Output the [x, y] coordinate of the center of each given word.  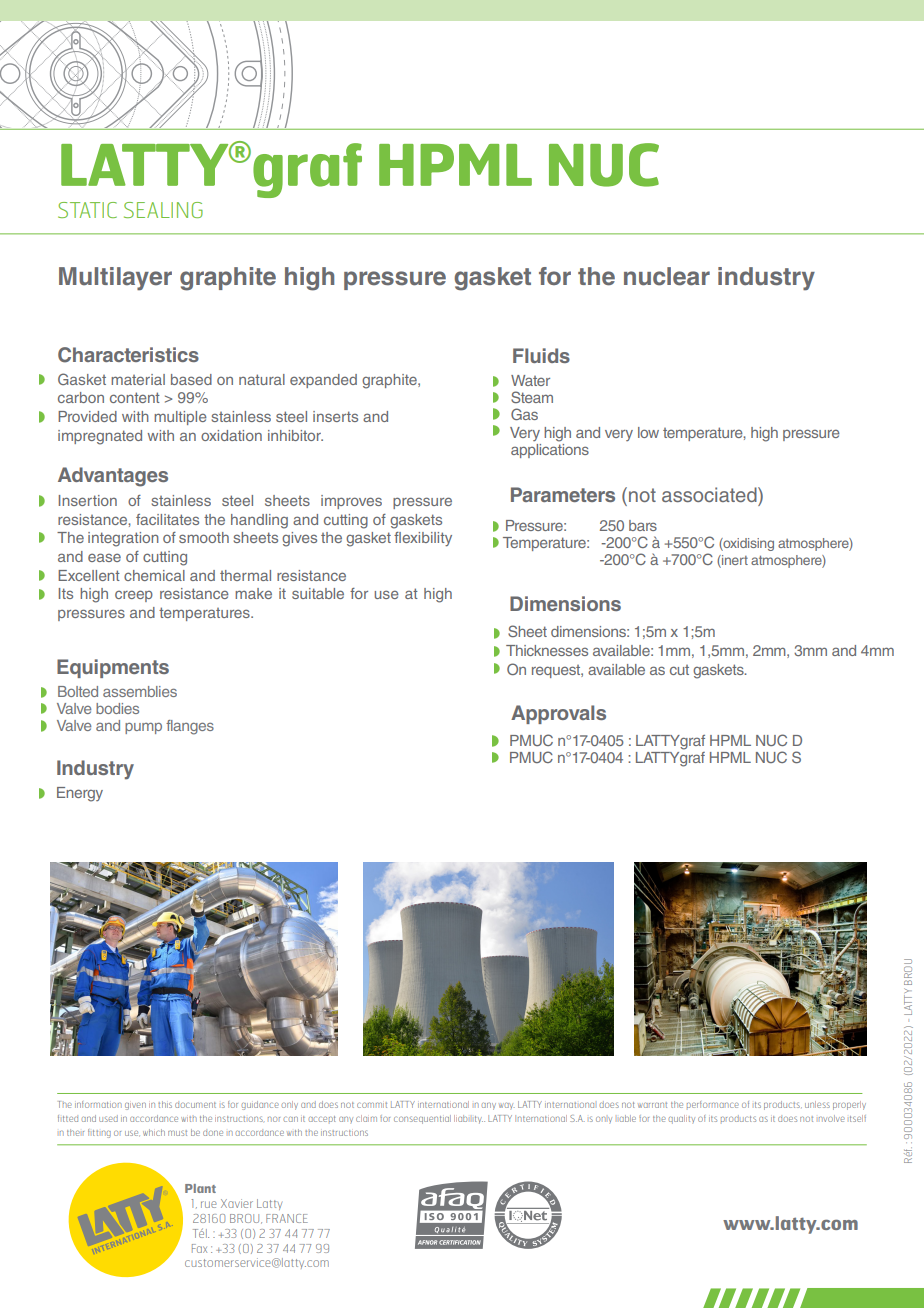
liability [469, 1119]
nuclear [667, 276]
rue [209, 1204]
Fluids [541, 355]
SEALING [163, 210]
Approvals [558, 714]
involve [832, 1118]
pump [143, 728]
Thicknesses [547, 650]
